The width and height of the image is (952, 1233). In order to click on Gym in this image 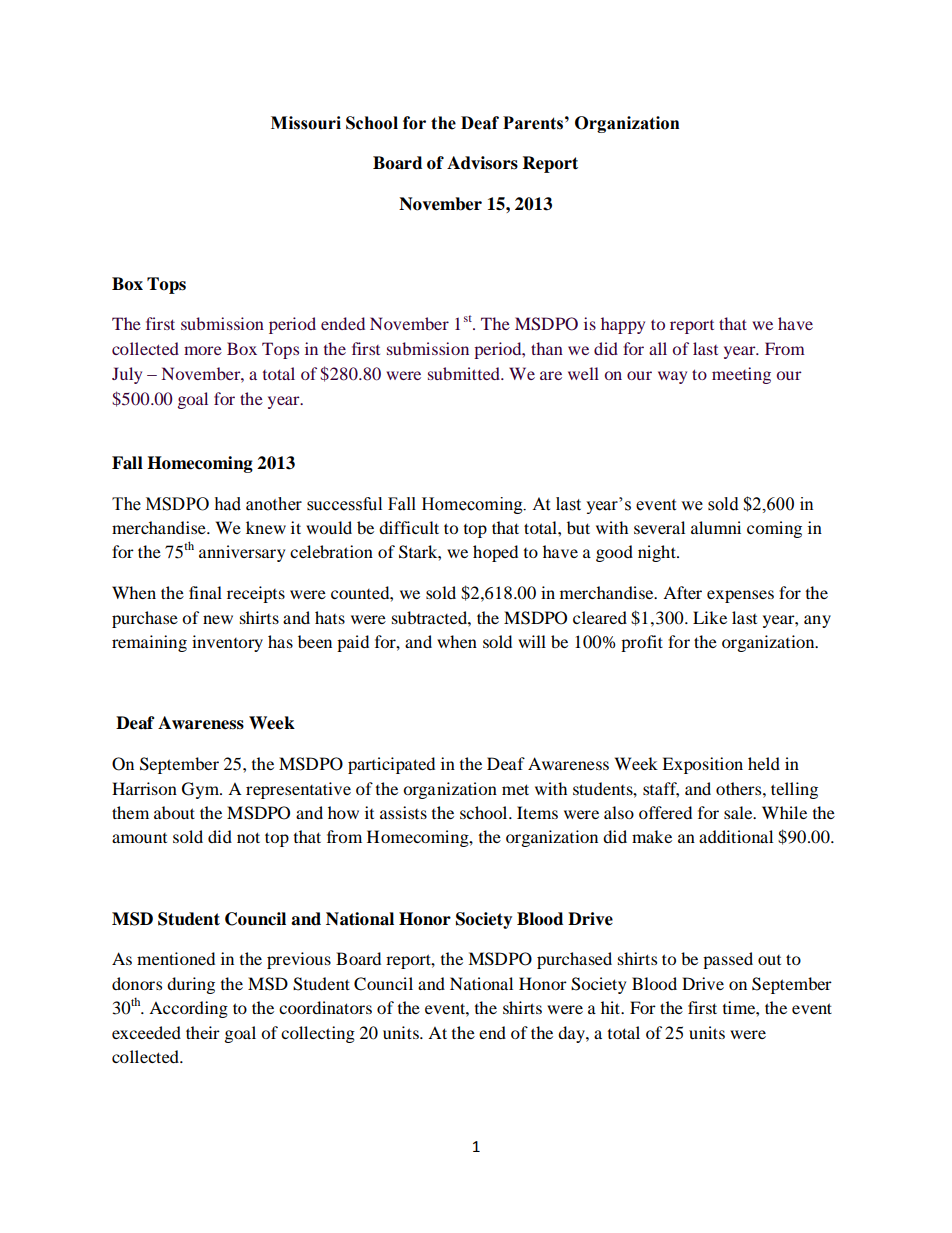, I will do `click(202, 790)`.
